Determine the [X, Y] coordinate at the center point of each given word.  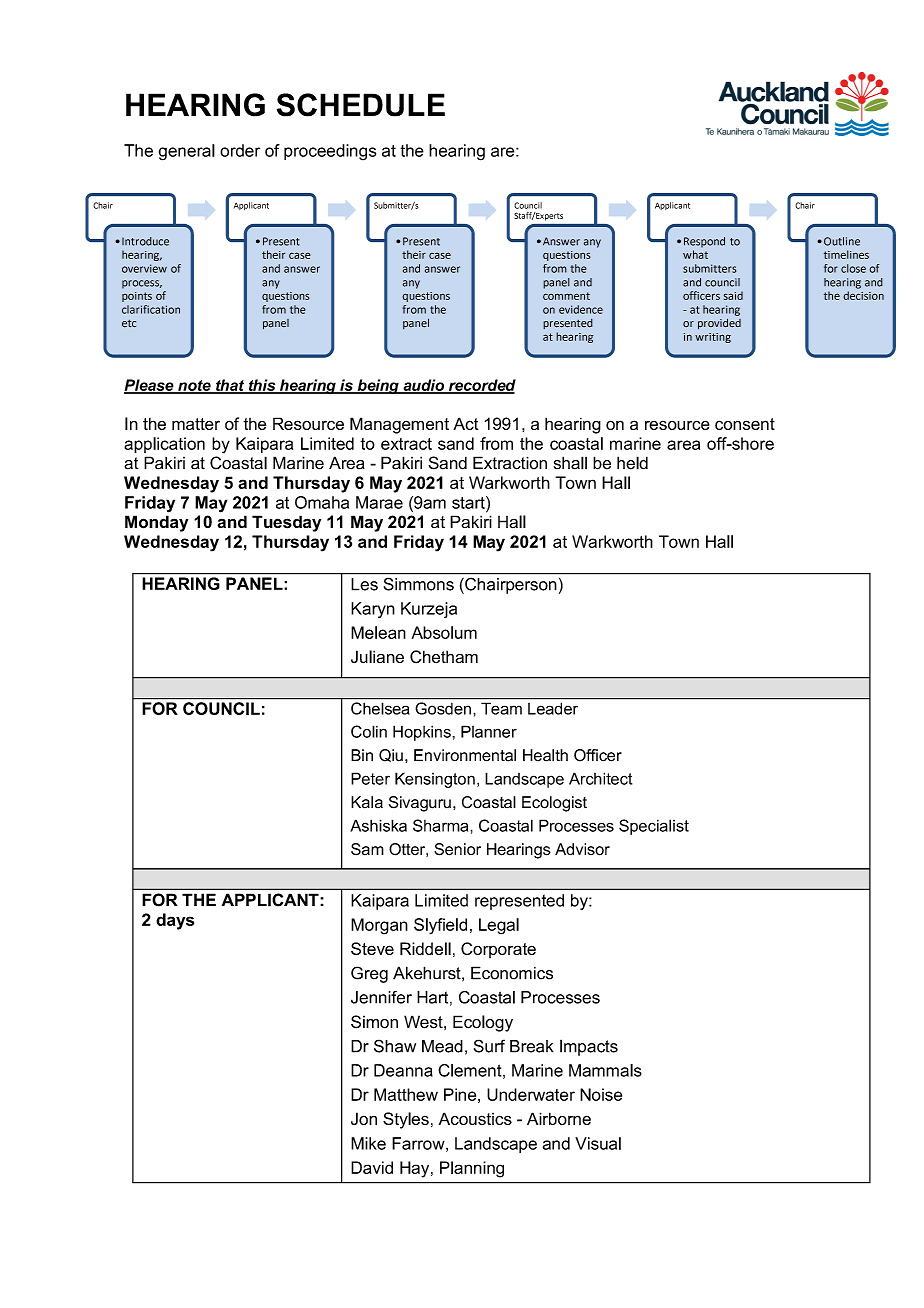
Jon [364, 1118]
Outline [842, 241]
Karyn [373, 610]
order [240, 150]
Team [501, 709]
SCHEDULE [361, 105]
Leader [553, 709]
